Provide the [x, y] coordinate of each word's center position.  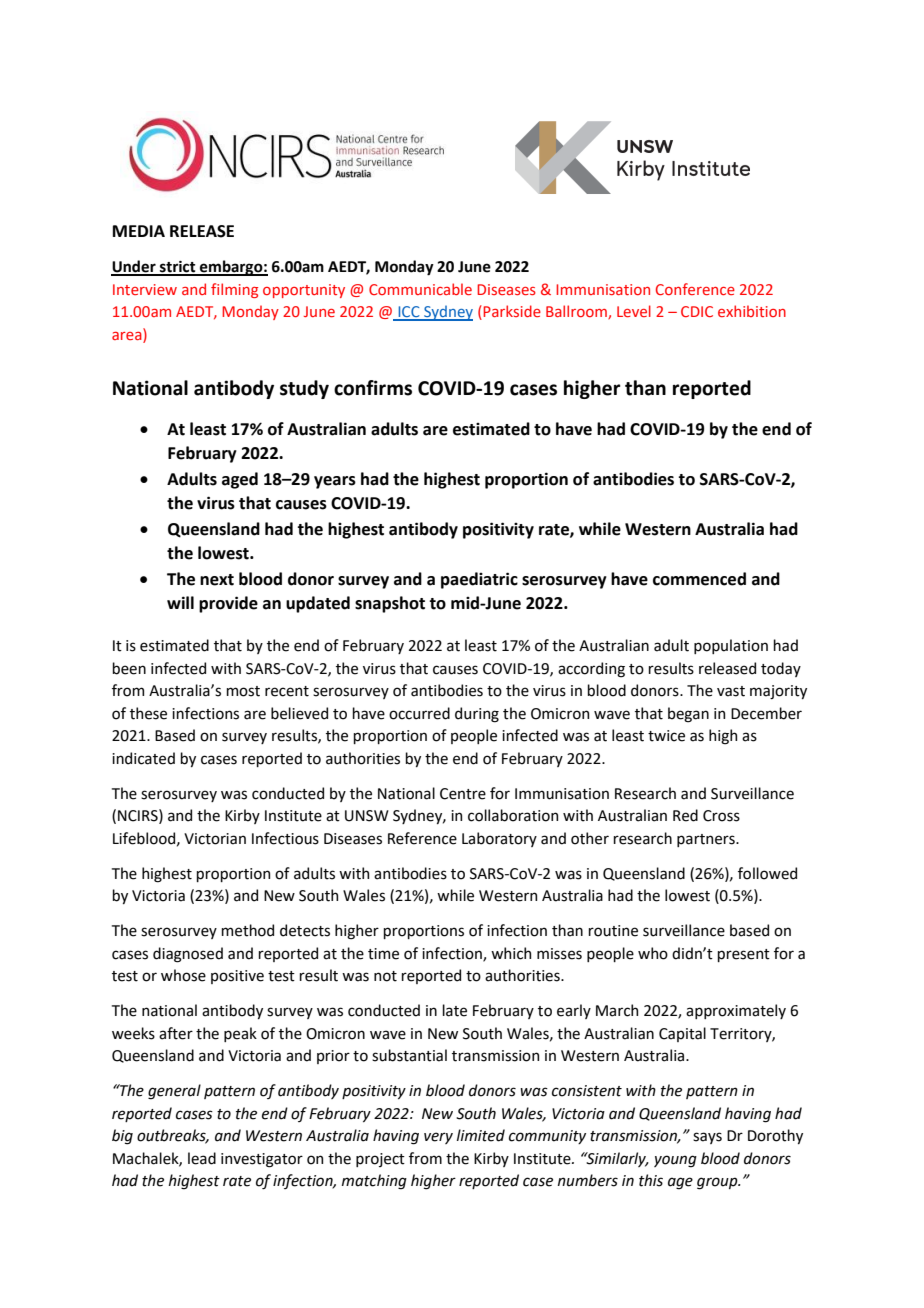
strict [178, 268]
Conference [695, 289]
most [243, 691]
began [688, 715]
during [477, 715]
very [438, 1138]
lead [202, 1158]
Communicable [420, 289]
